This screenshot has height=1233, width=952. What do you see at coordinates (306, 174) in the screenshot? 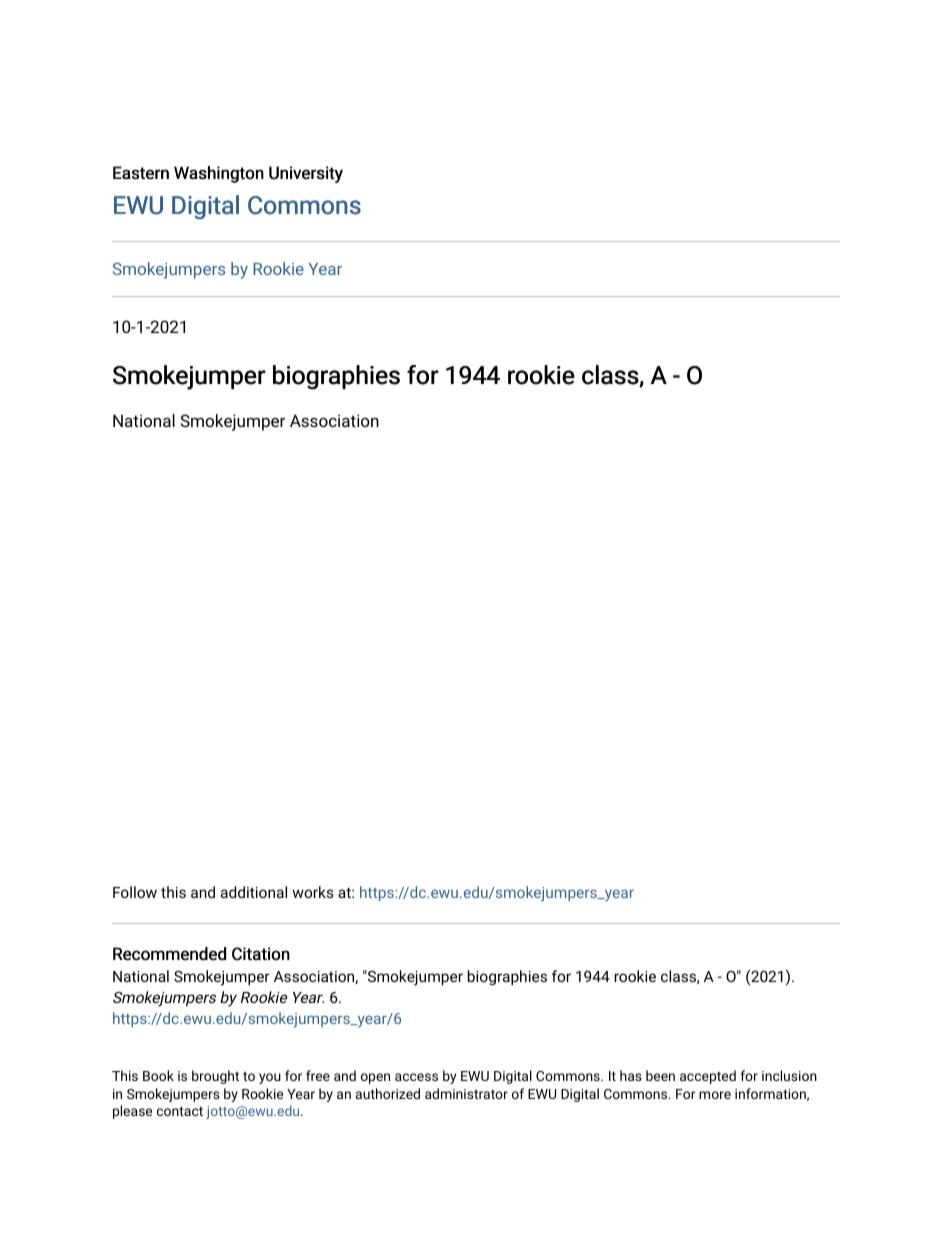
I see `University` at bounding box center [306, 174].
